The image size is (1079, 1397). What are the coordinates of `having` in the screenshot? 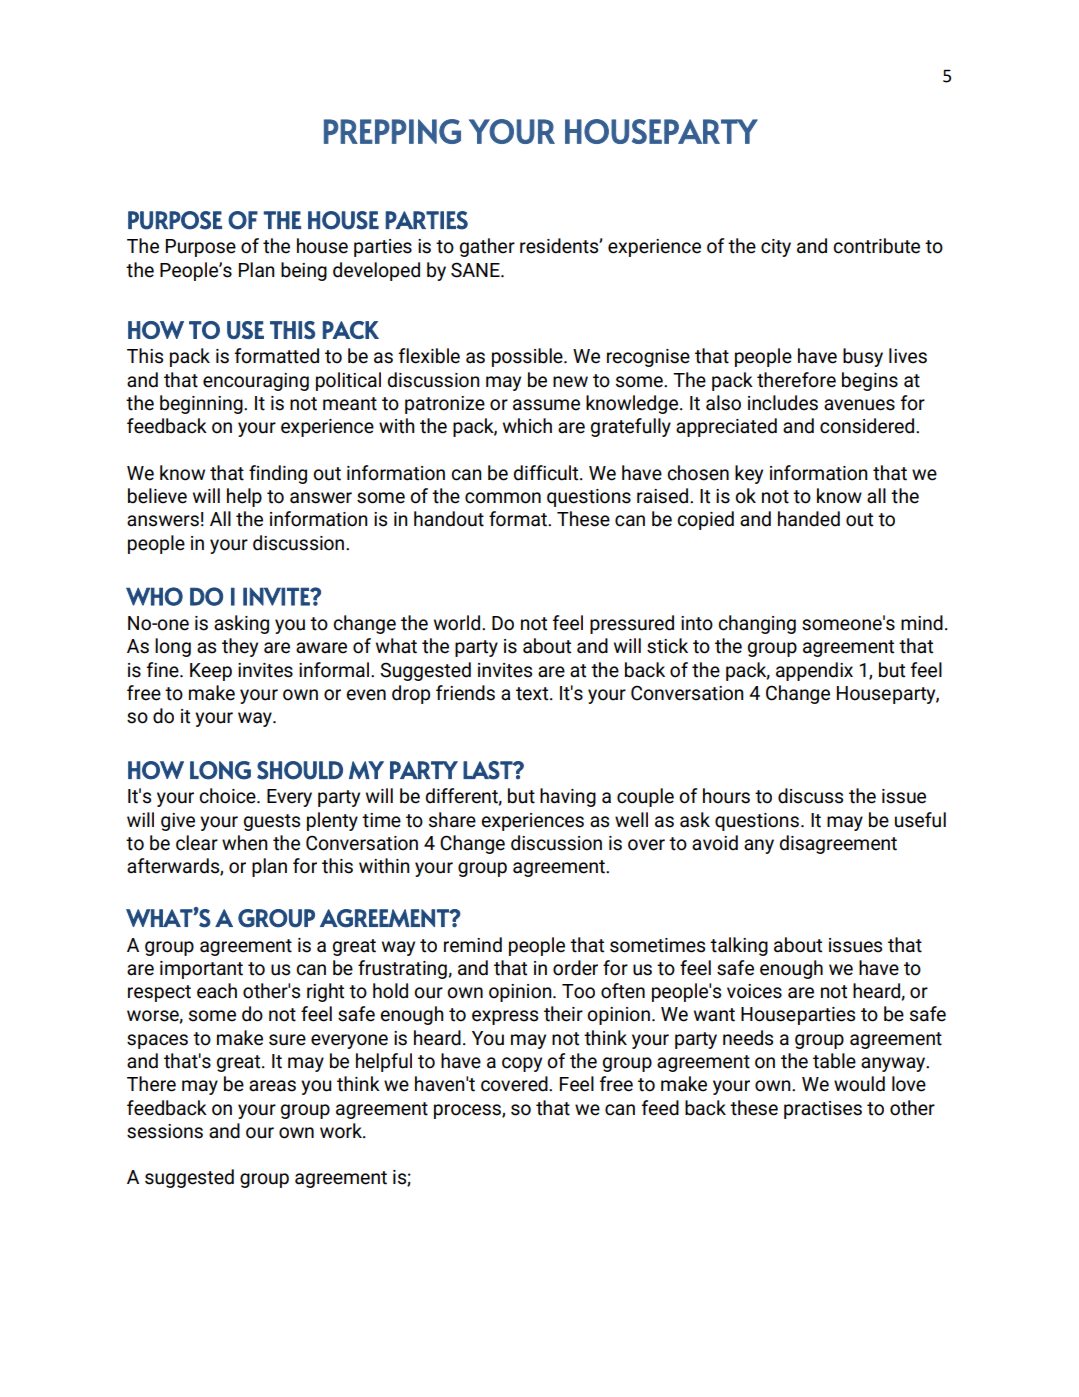 It's located at (568, 797).
